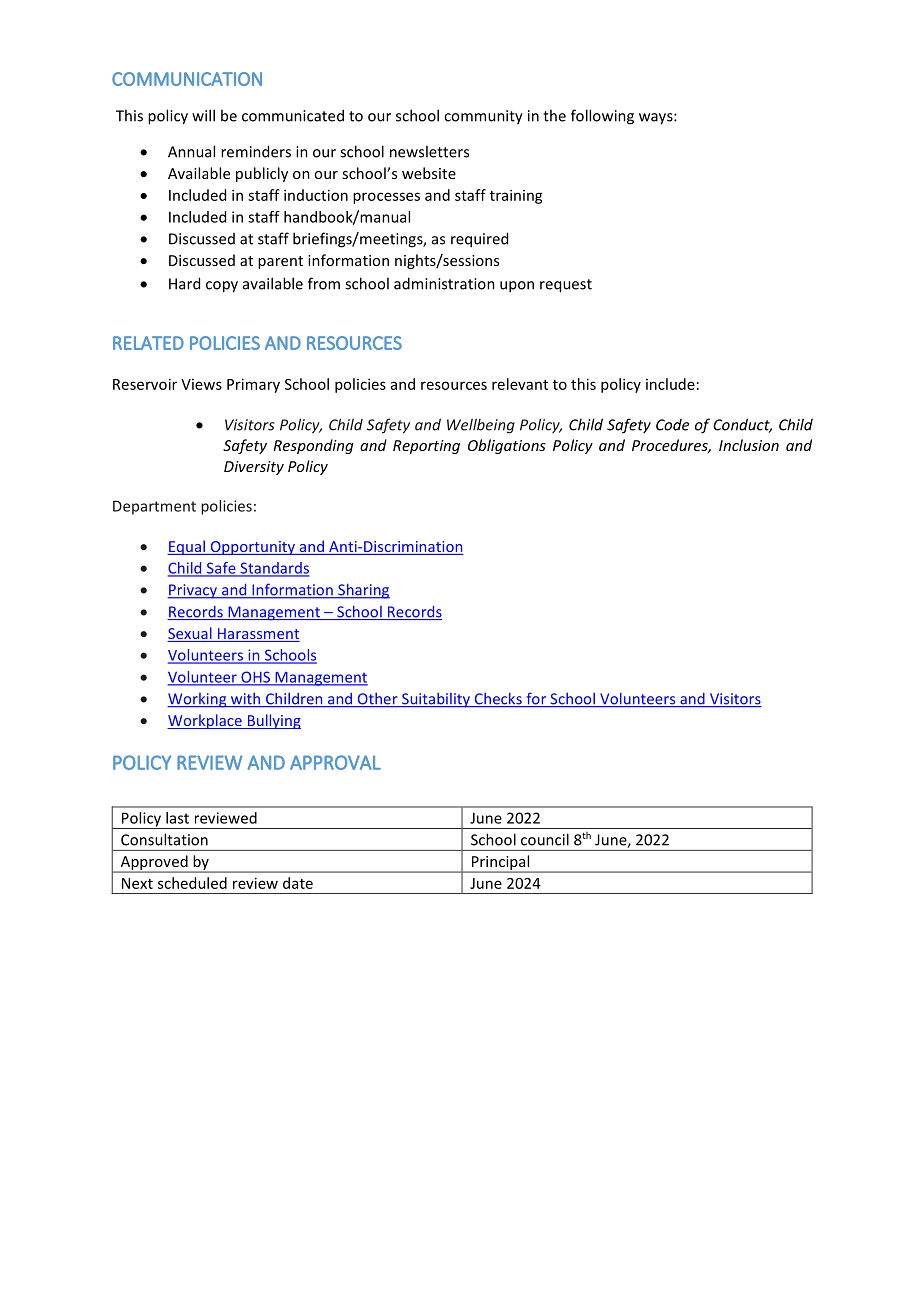 This page has height=1308, width=924. What do you see at coordinates (498, 700) in the page?
I see `Checks` at bounding box center [498, 700].
